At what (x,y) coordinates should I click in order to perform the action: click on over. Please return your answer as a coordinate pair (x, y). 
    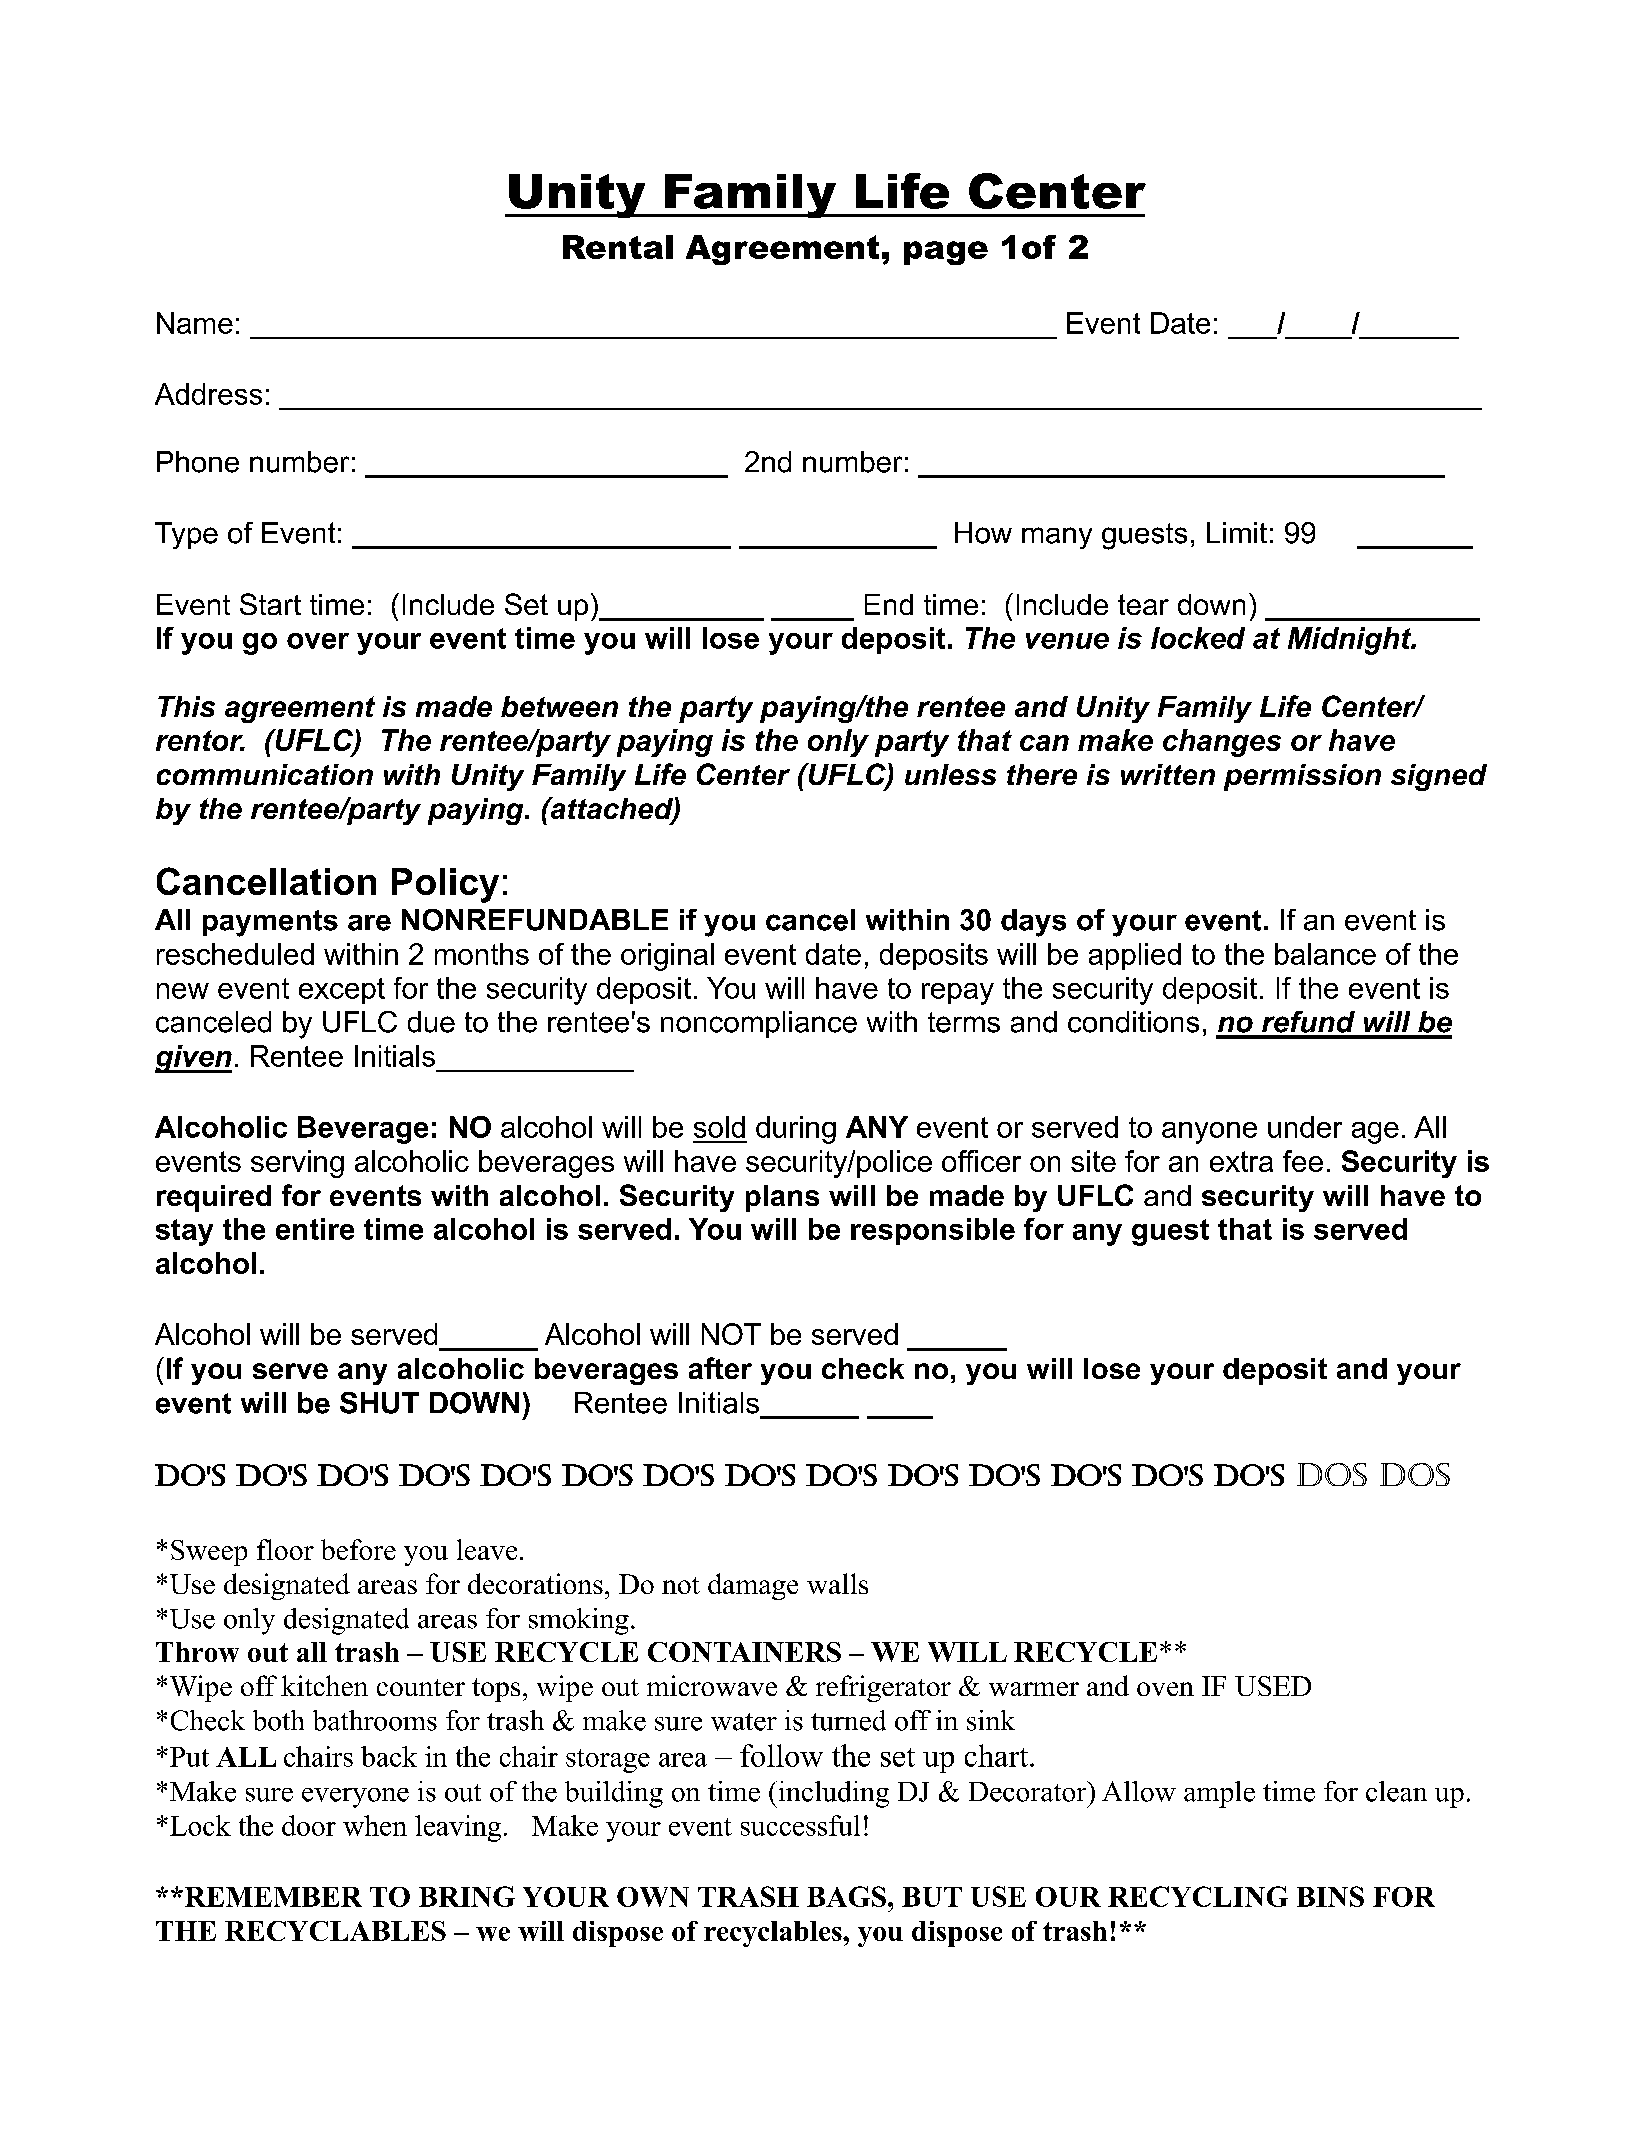
    Looking at the image, I should click on (318, 641).
